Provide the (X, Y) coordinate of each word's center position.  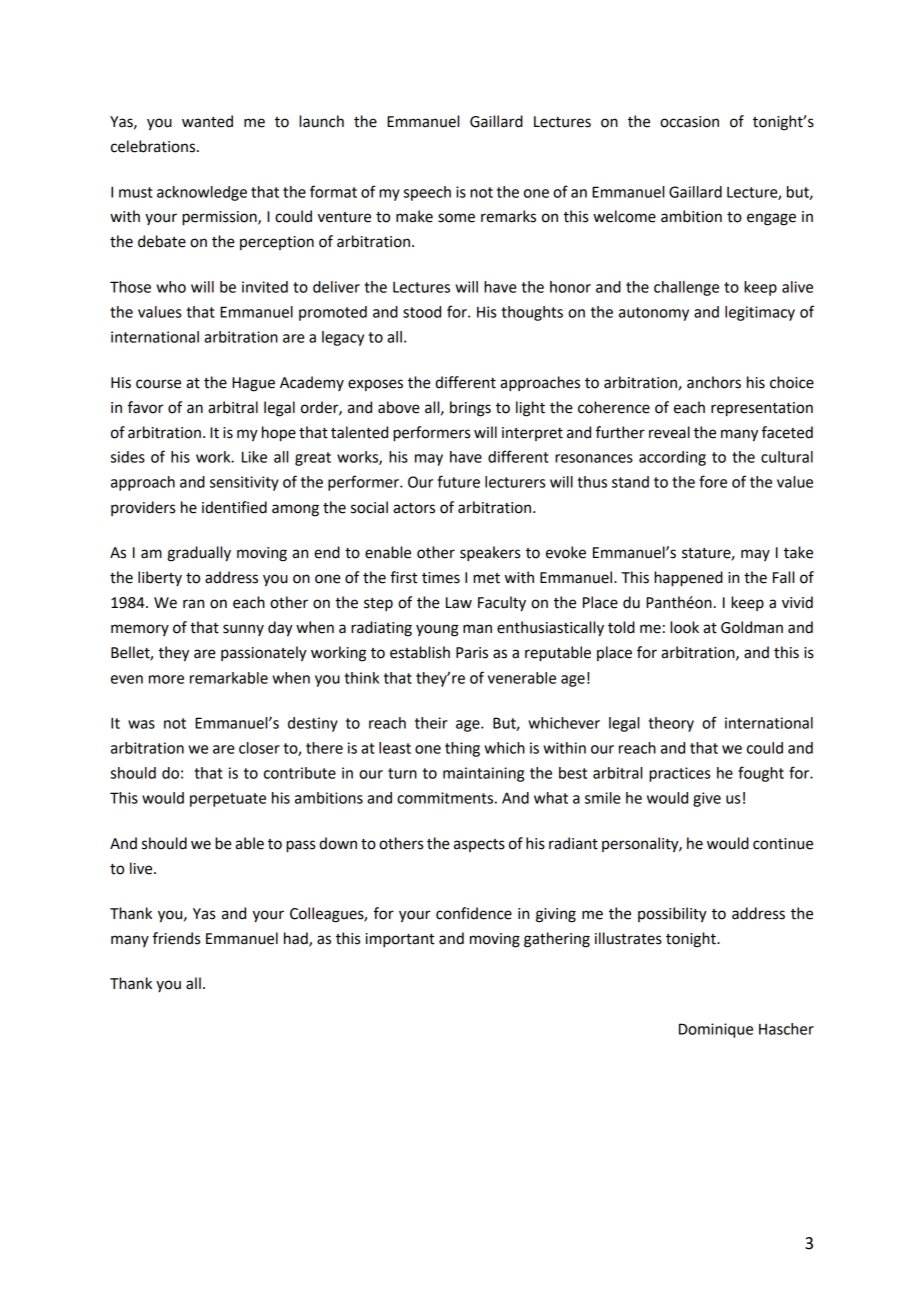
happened (688, 579)
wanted (207, 121)
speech (427, 193)
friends (176, 938)
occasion (689, 122)
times (441, 578)
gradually (199, 554)
